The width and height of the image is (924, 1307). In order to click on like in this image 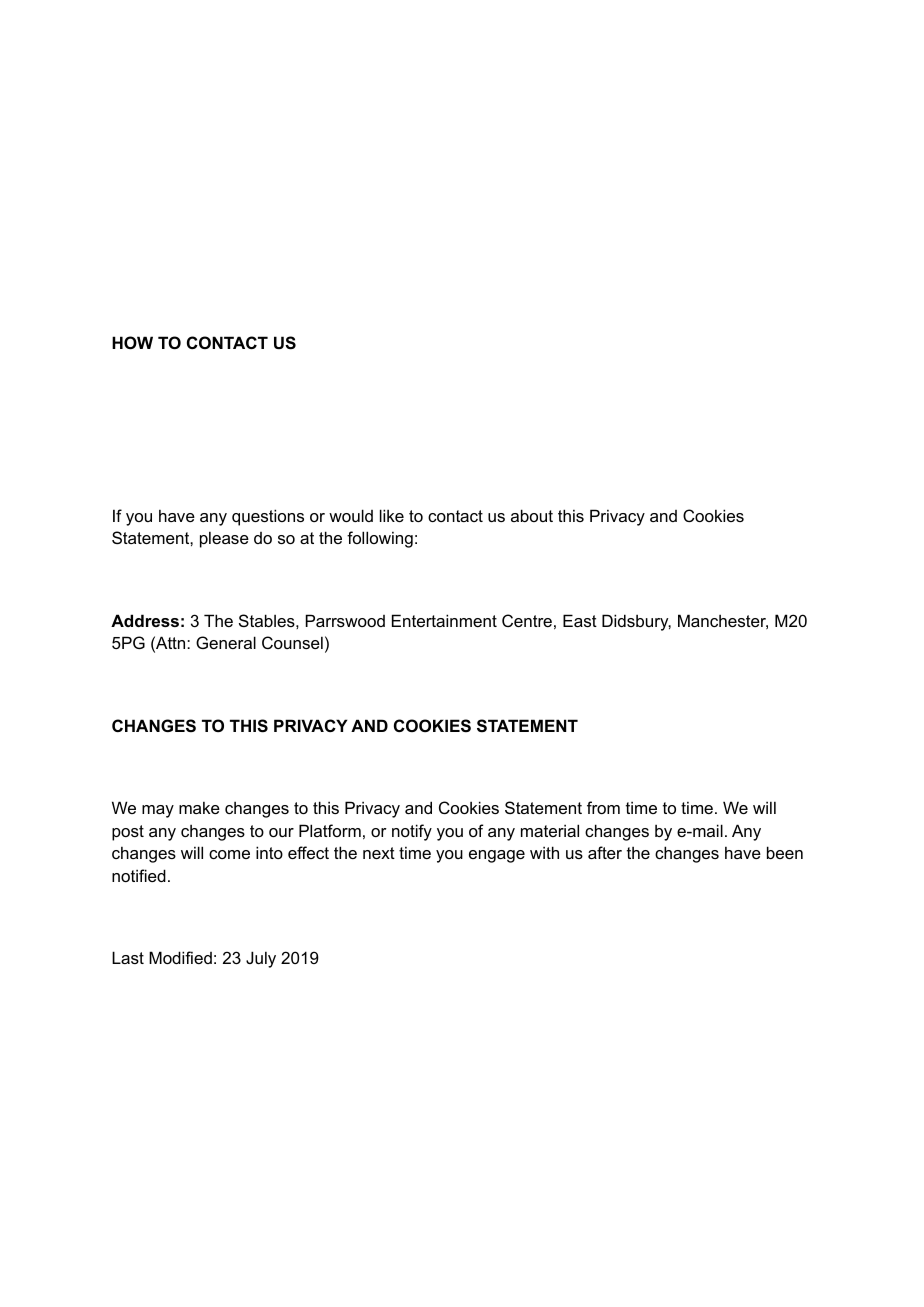, I will do `click(392, 515)`.
